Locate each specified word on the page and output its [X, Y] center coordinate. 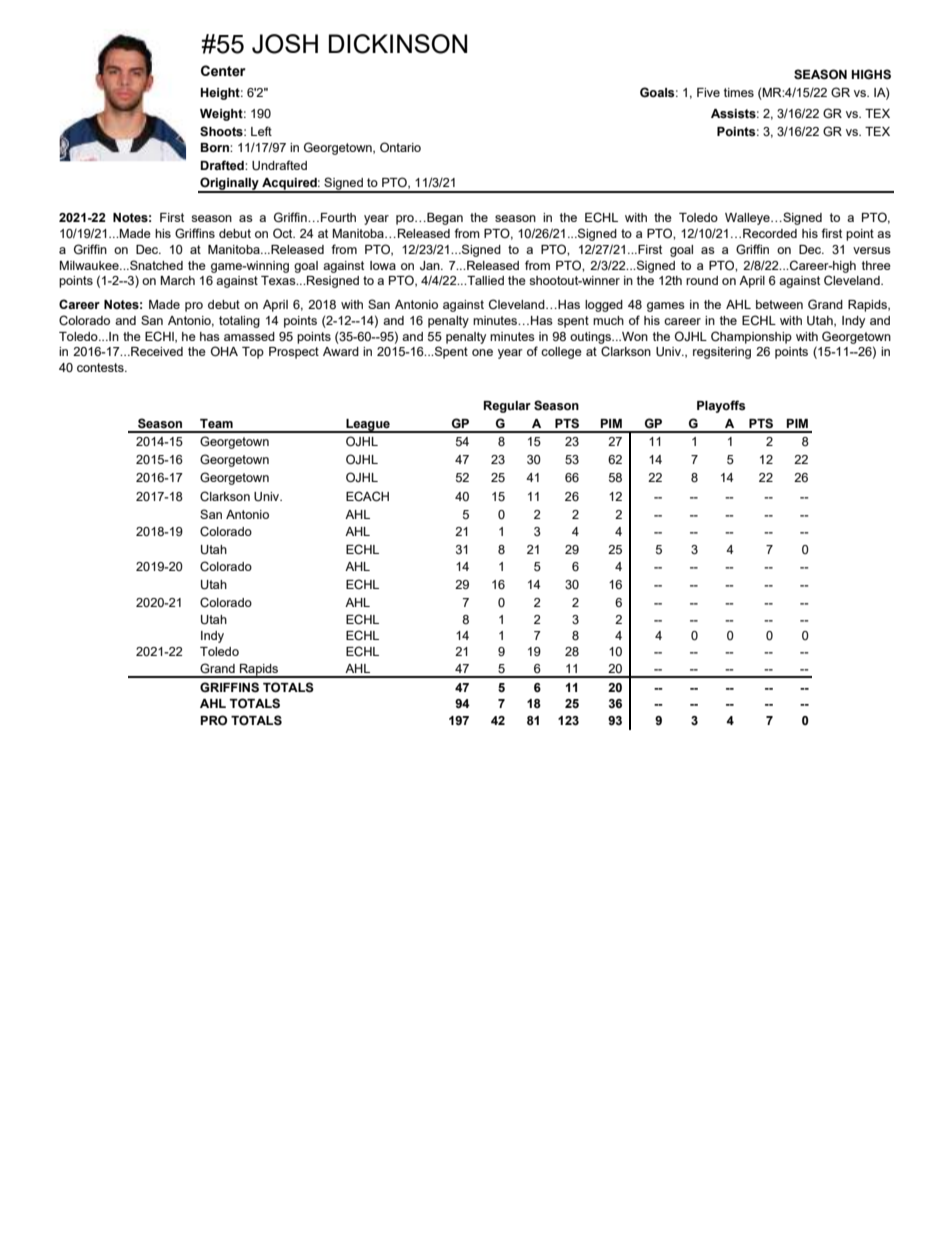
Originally [229, 184]
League [368, 426]
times [739, 92]
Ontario [400, 147]
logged [604, 306]
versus [872, 250]
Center [223, 71]
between [779, 304]
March [178, 280]
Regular [507, 407]
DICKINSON [398, 44]
